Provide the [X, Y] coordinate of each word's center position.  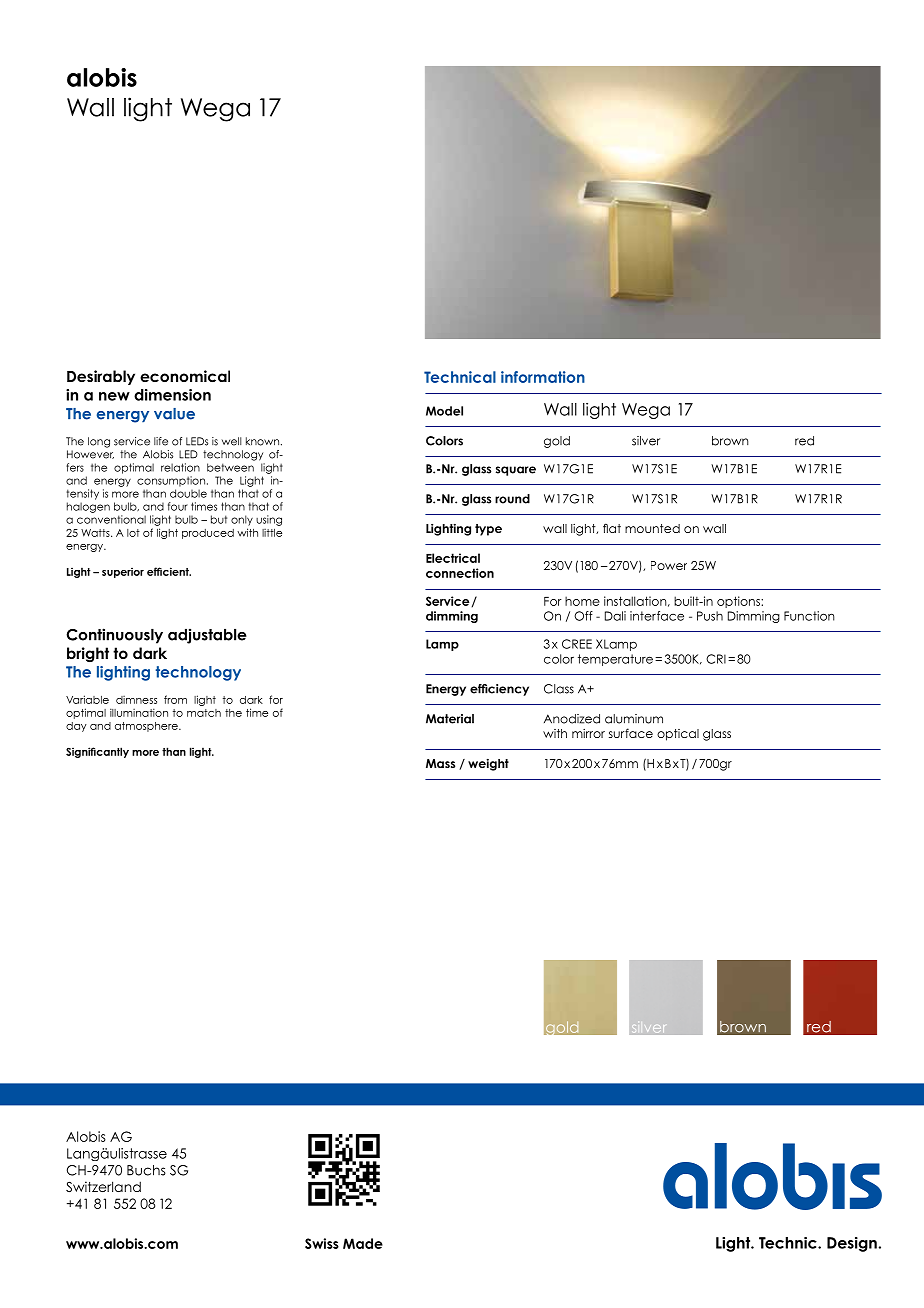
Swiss [322, 1243]
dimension [172, 395]
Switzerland [103, 1186]
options [739, 602]
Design [852, 1244]
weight [488, 765]
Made [363, 1243]
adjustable [207, 636]
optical [678, 735]
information [543, 377]
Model [444, 411]
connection [460, 573]
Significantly [97, 752]
